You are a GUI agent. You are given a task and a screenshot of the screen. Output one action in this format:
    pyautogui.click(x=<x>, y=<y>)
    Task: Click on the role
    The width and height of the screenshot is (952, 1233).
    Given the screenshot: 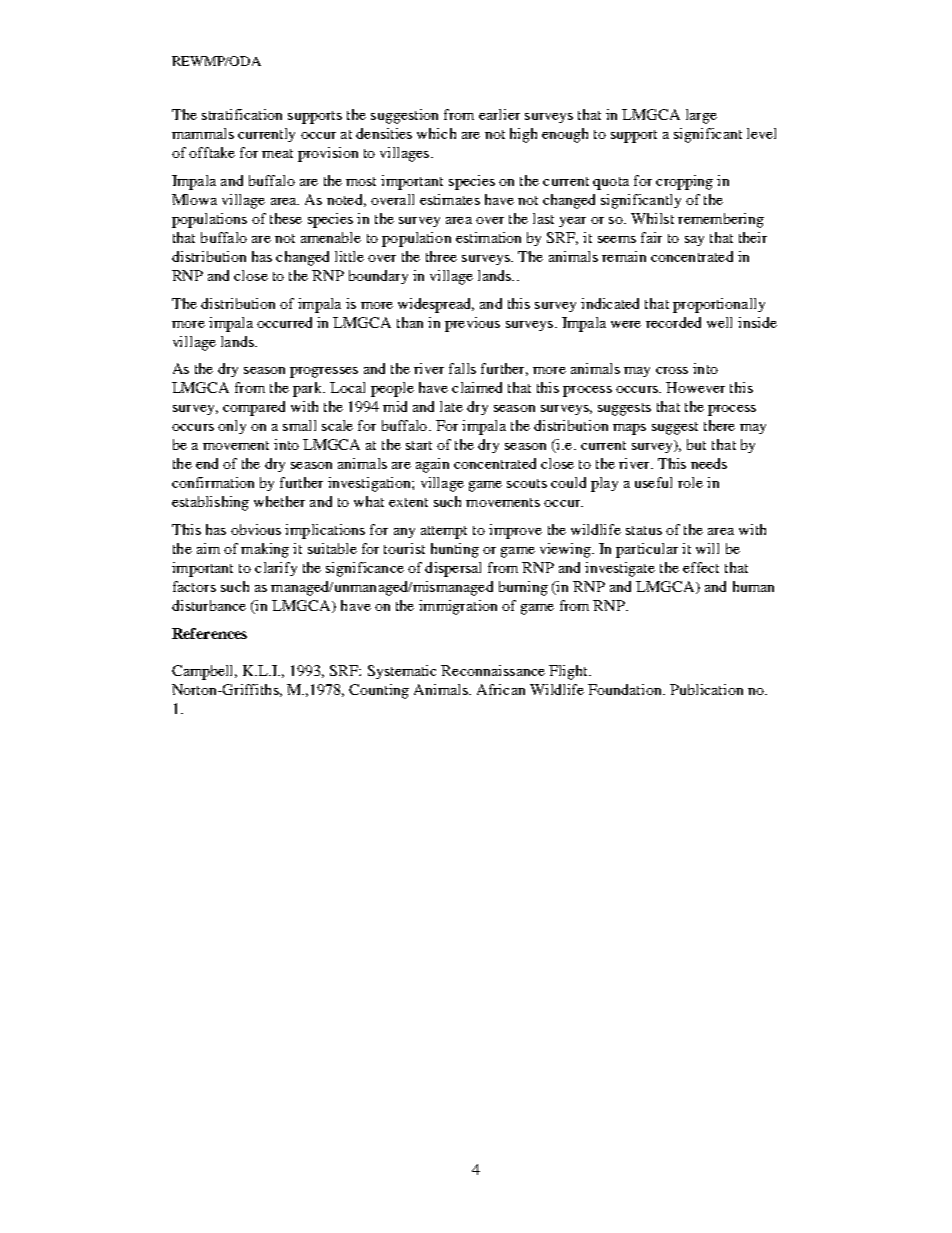 What is the action you would take?
    pyautogui.click(x=690, y=482)
